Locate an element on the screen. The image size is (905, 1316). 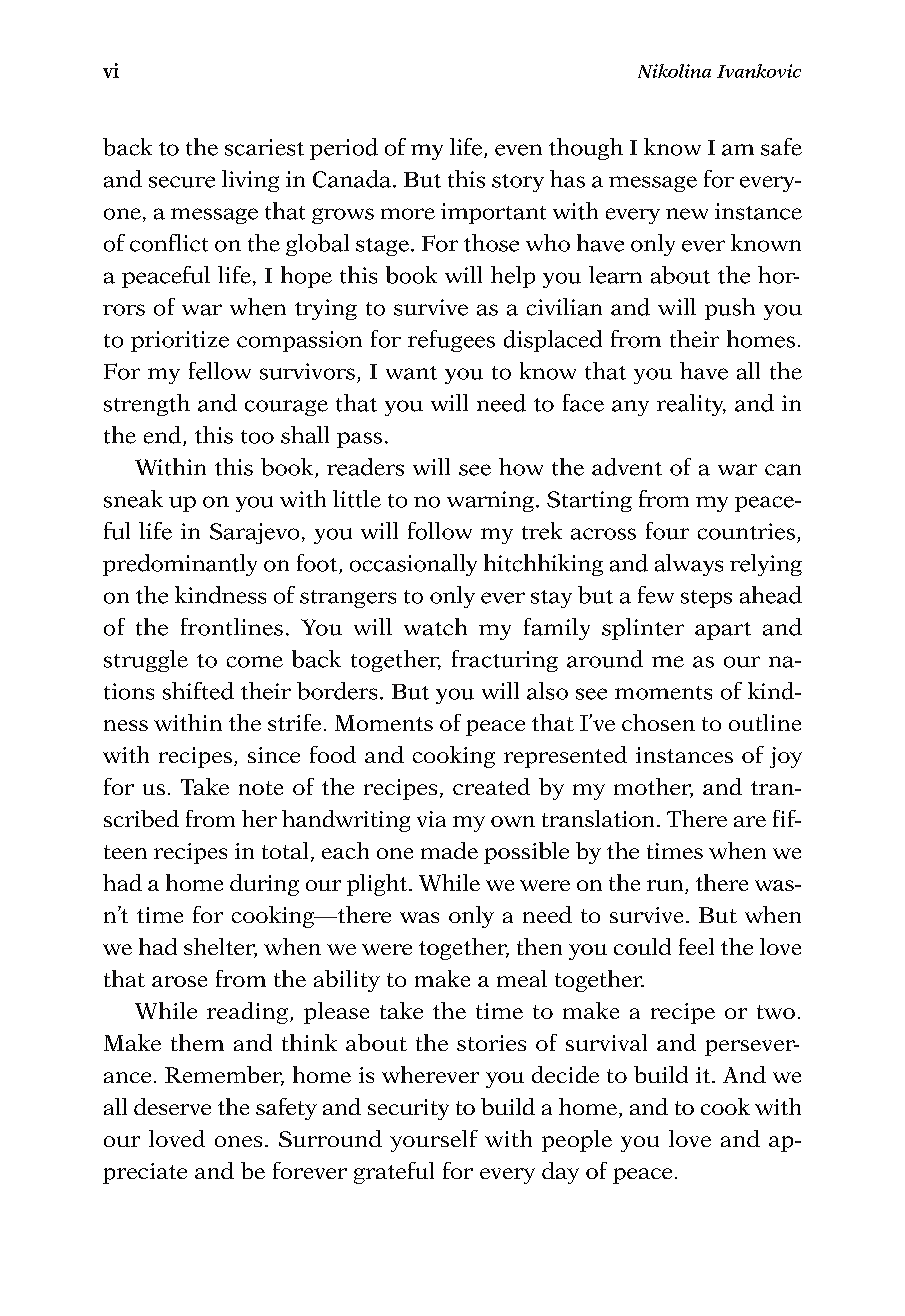
Sarajevo is located at coordinates (254, 533).
